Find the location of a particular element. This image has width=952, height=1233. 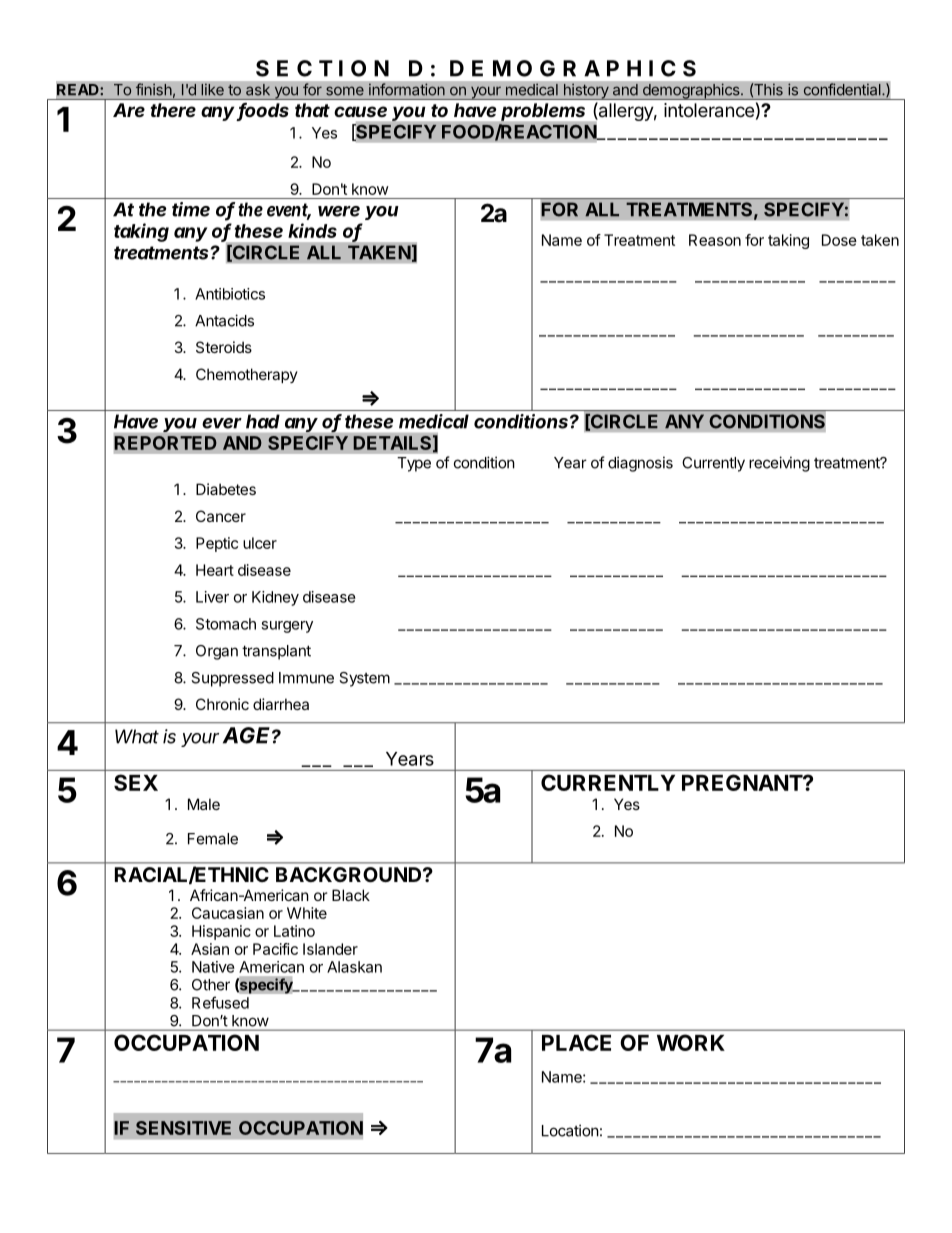

SENSITIVE is located at coordinates (183, 1128).
